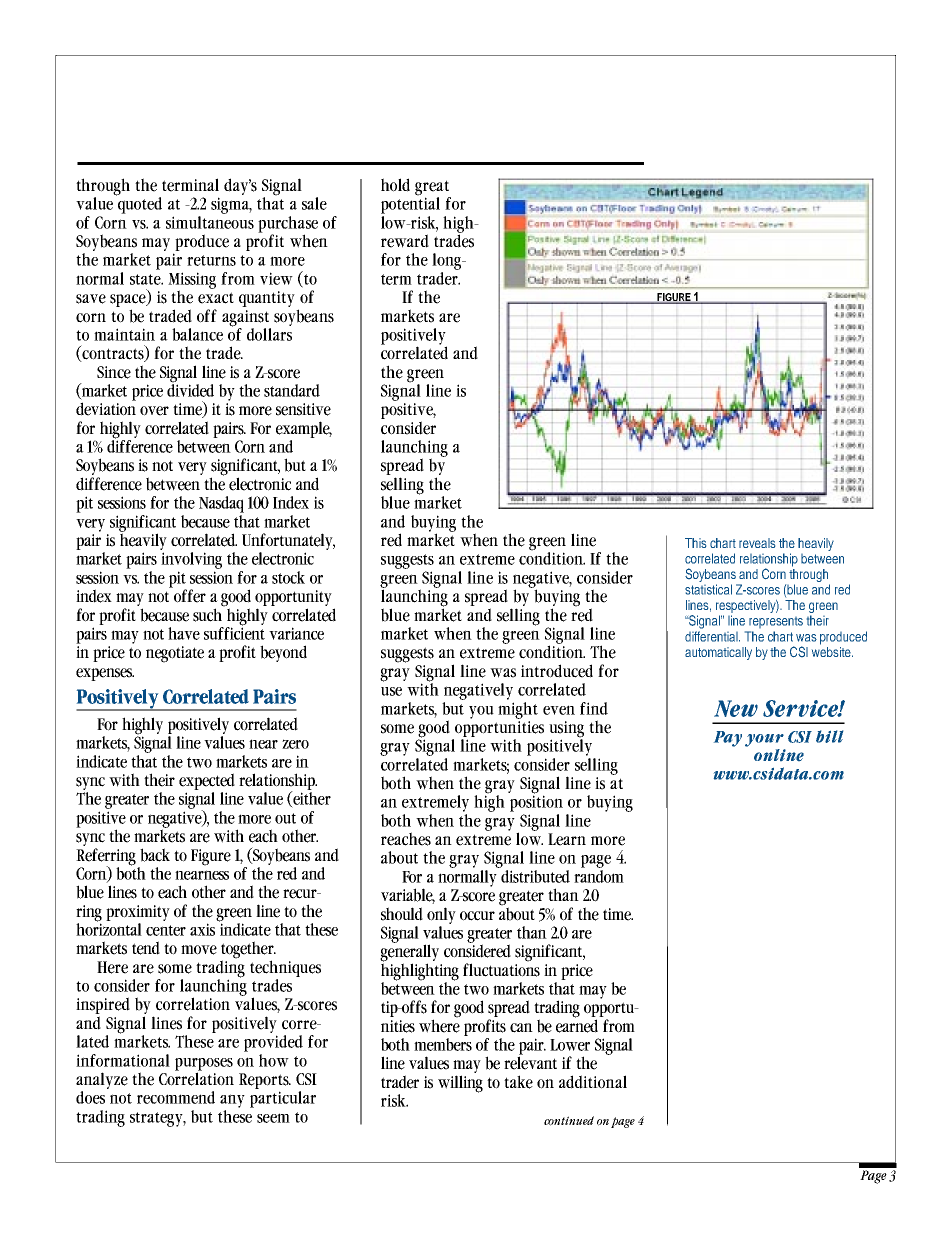 The image size is (952, 1233). Describe the element at coordinates (210, 221) in the document. I see `simultaneous` at that location.
